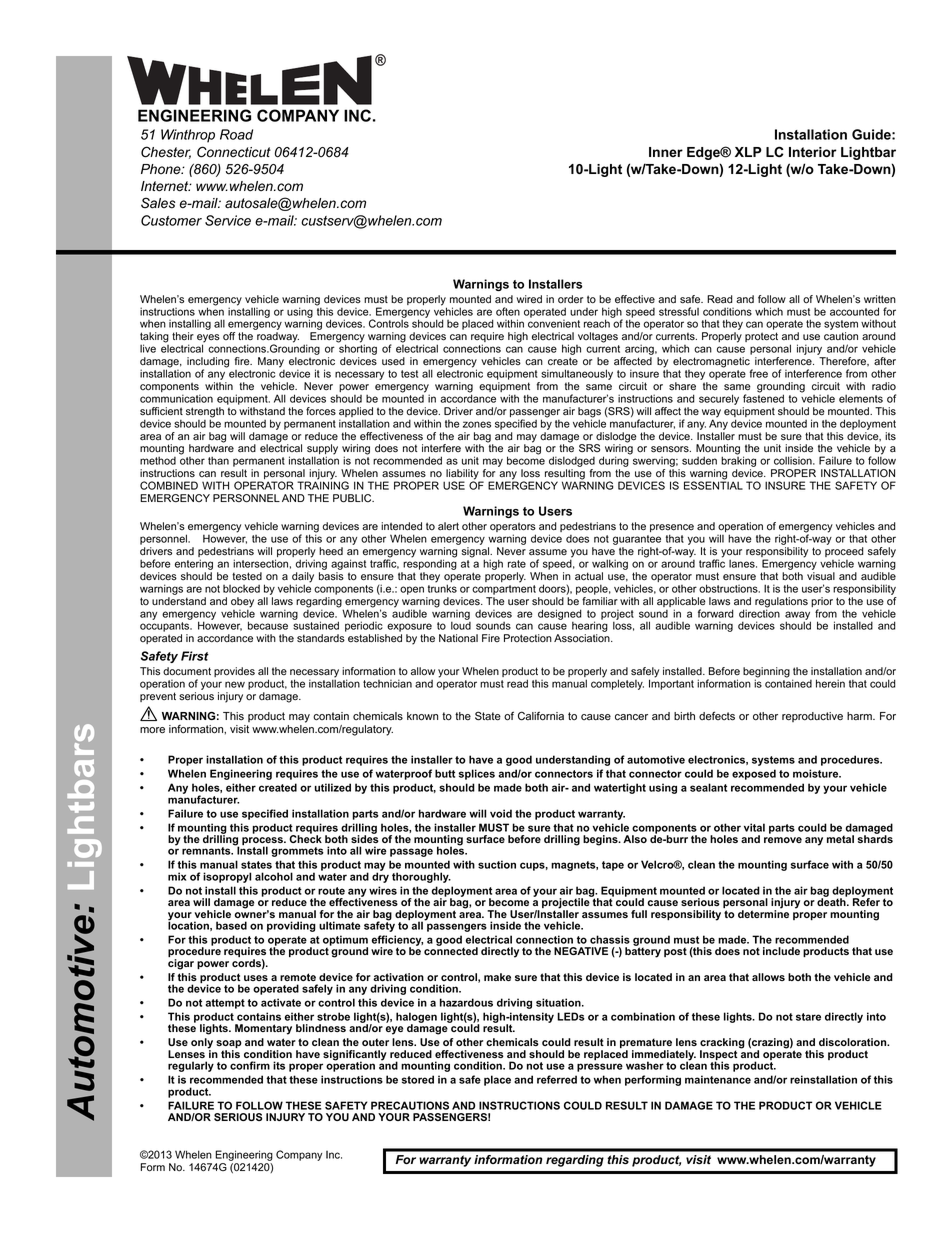 The image size is (952, 1233). What do you see at coordinates (813, 152) in the screenshot?
I see `Interior` at bounding box center [813, 152].
